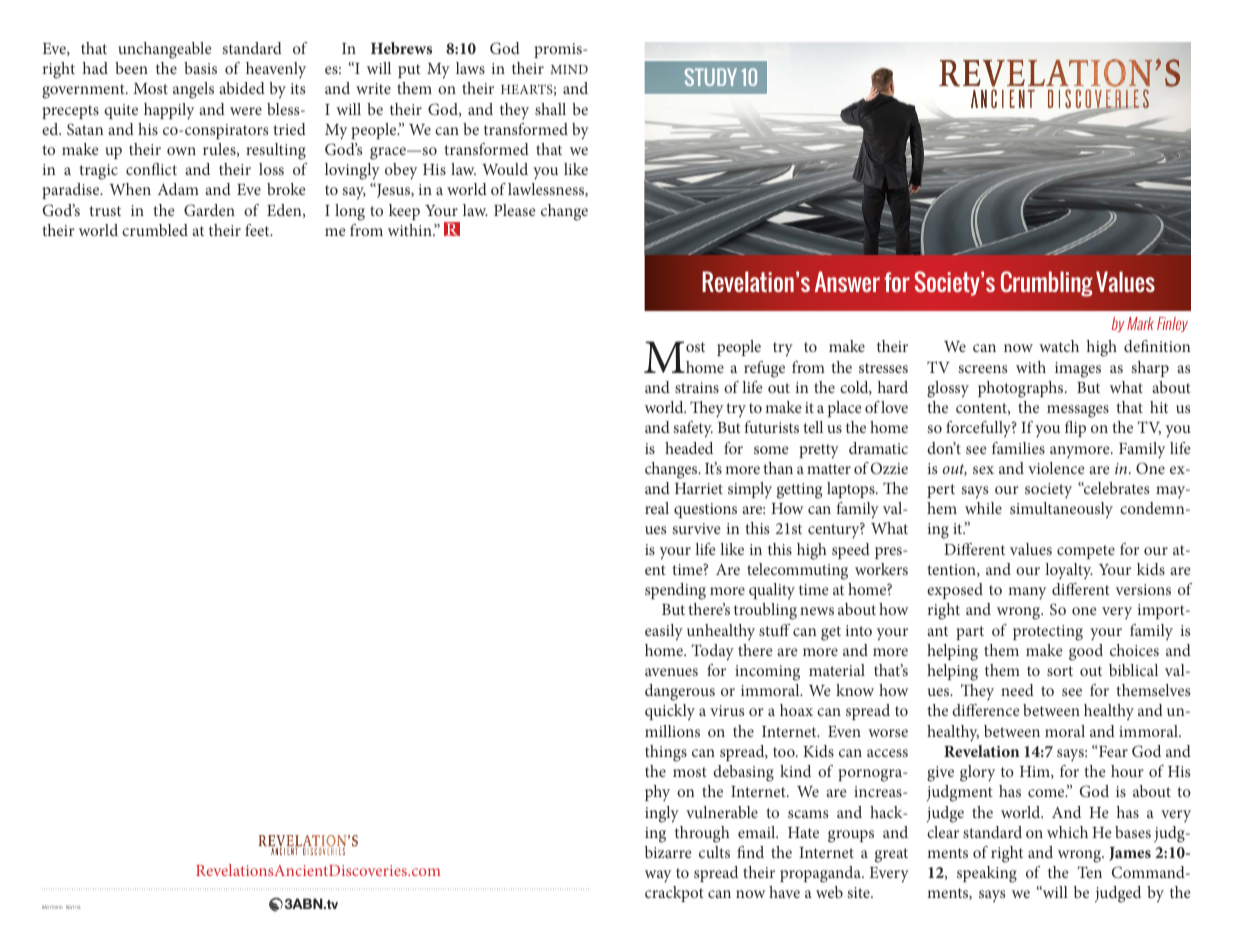 This screenshot has width=1233, height=952. What do you see at coordinates (569, 69) in the screenshot?
I see `MIND` at bounding box center [569, 69].
